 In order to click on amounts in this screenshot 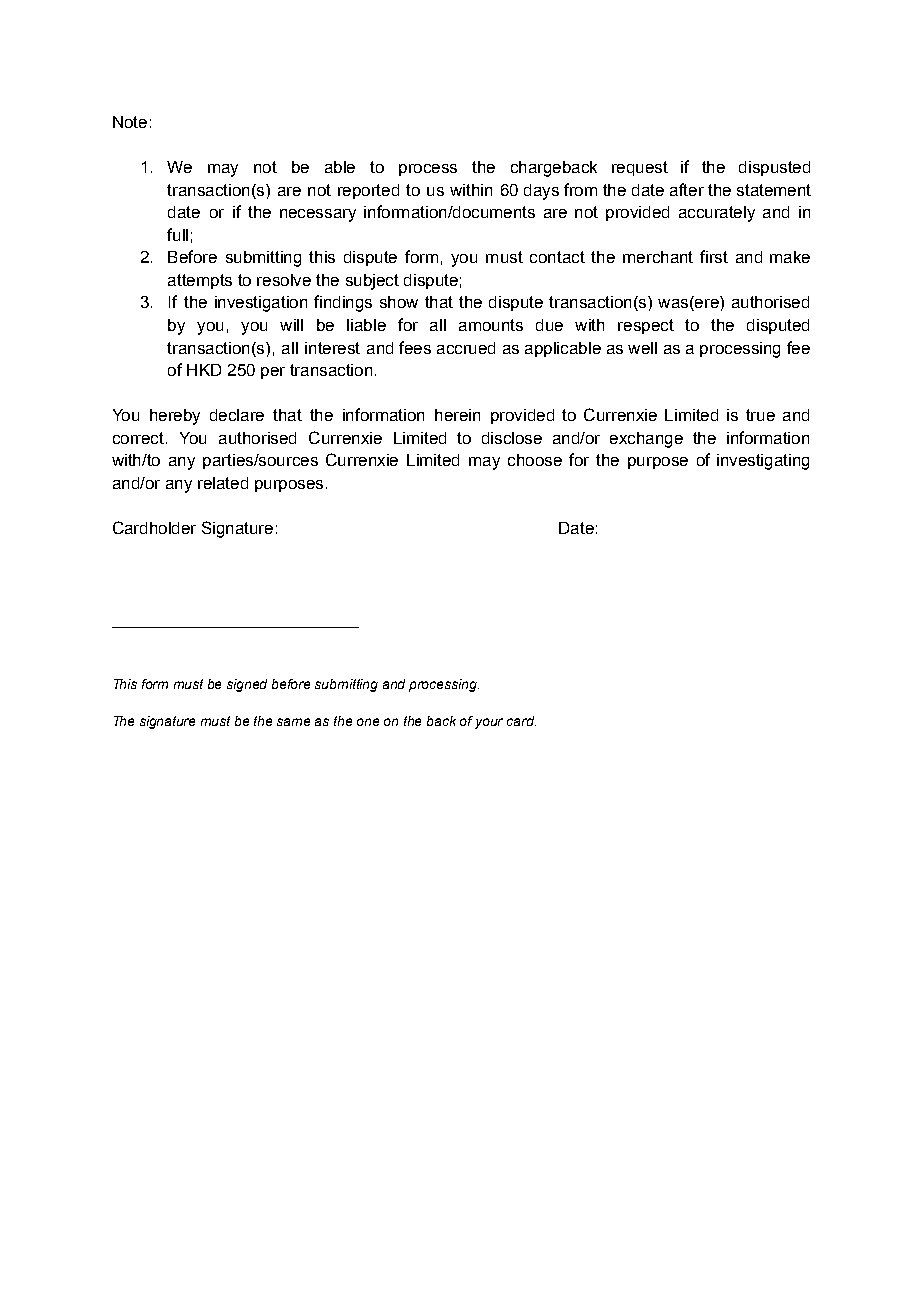, I will do `click(491, 325)`.
